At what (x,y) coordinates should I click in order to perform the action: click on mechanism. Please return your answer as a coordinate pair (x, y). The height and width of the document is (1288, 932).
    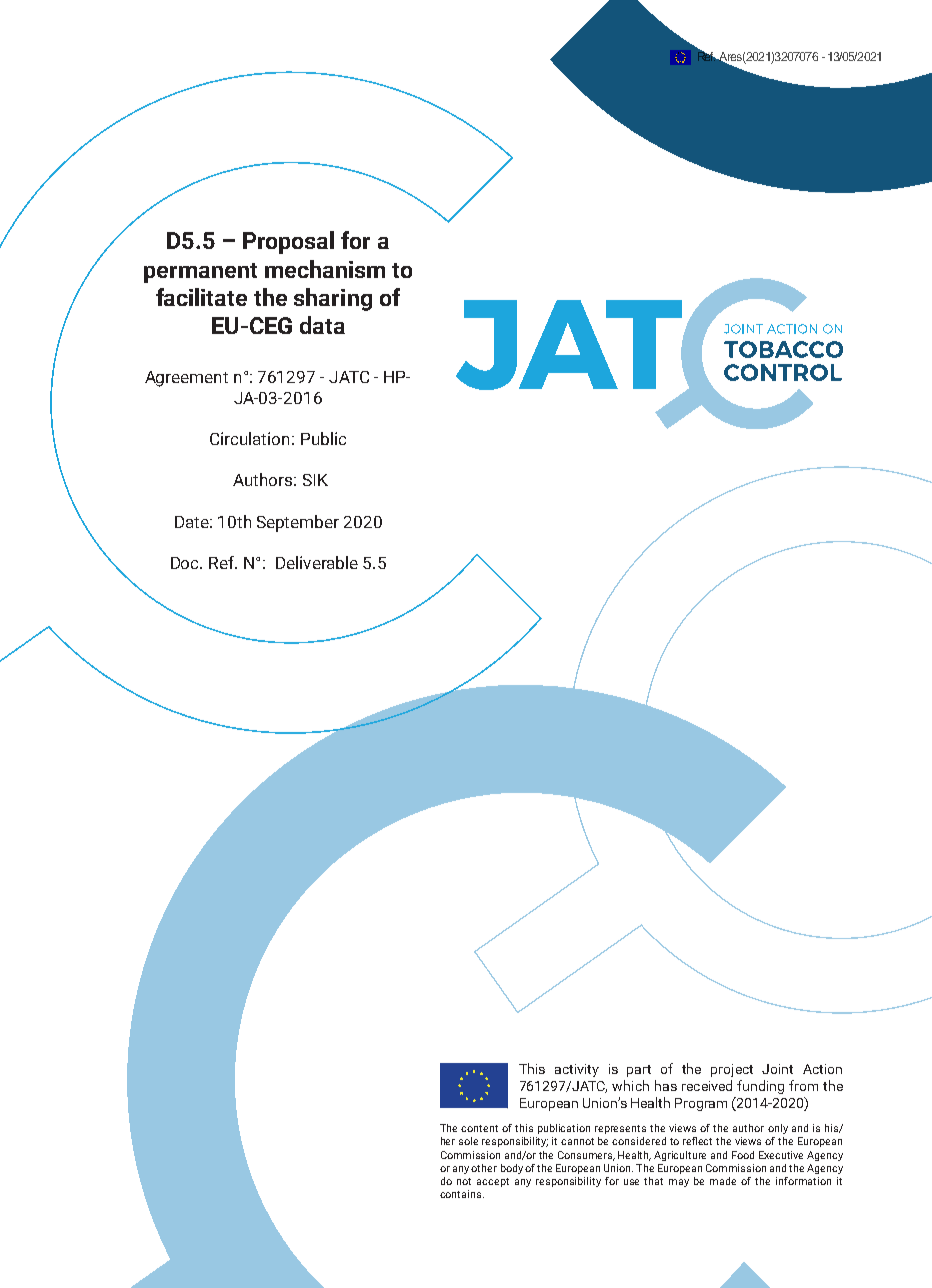
    Looking at the image, I should click on (325, 269).
